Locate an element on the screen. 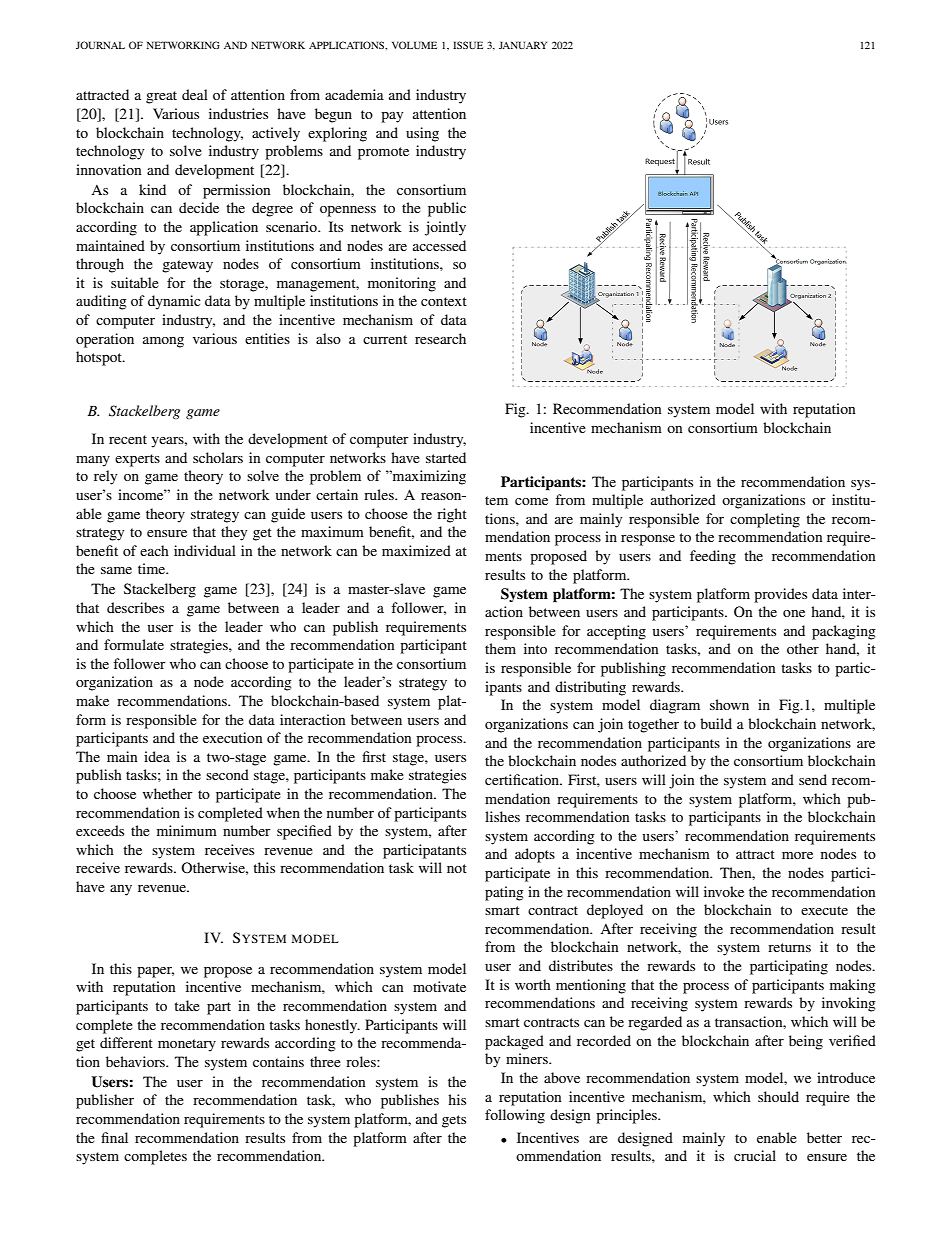  deal is located at coordinates (195, 94).
